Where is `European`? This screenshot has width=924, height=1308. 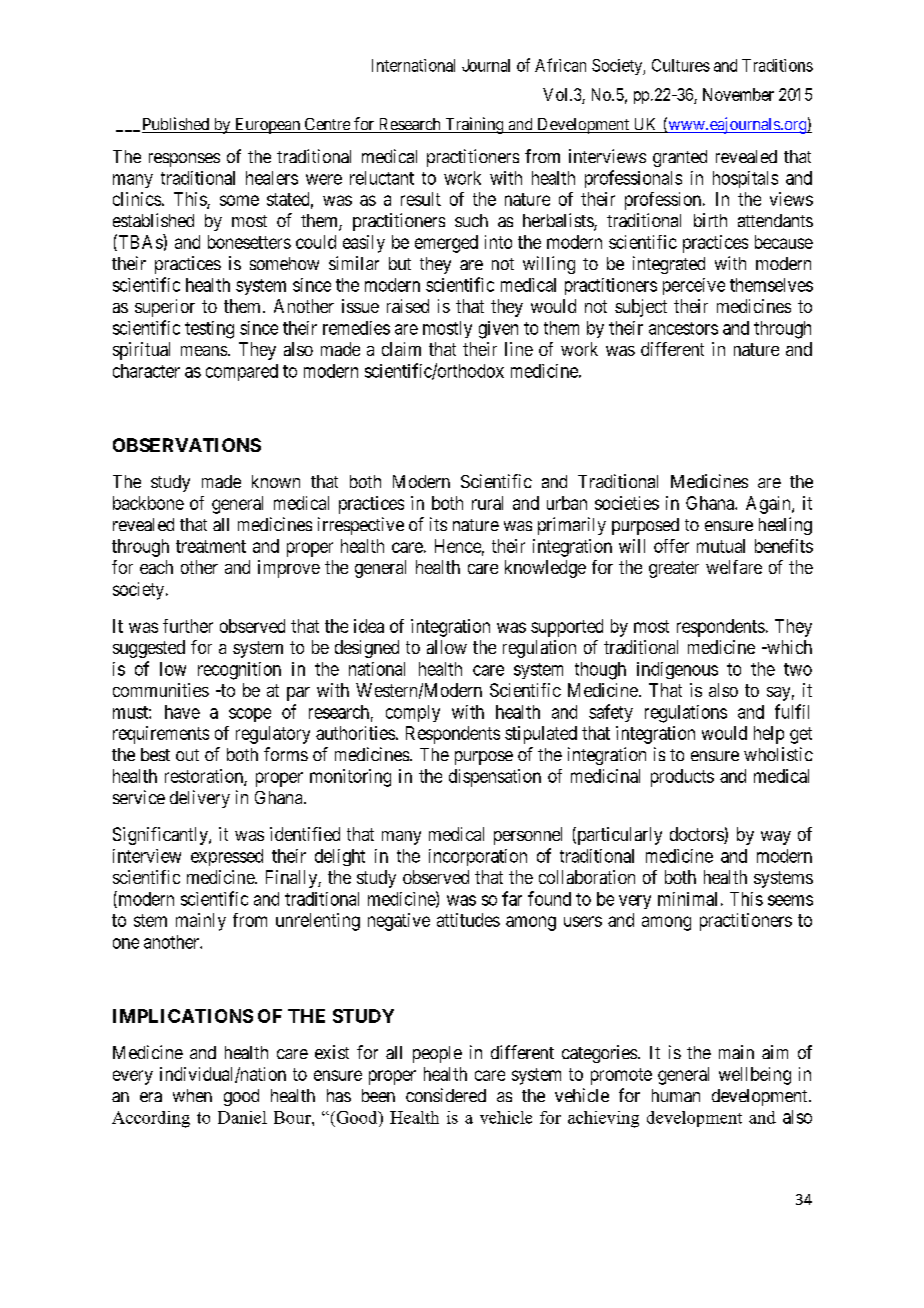 European is located at coordinates (267, 126).
